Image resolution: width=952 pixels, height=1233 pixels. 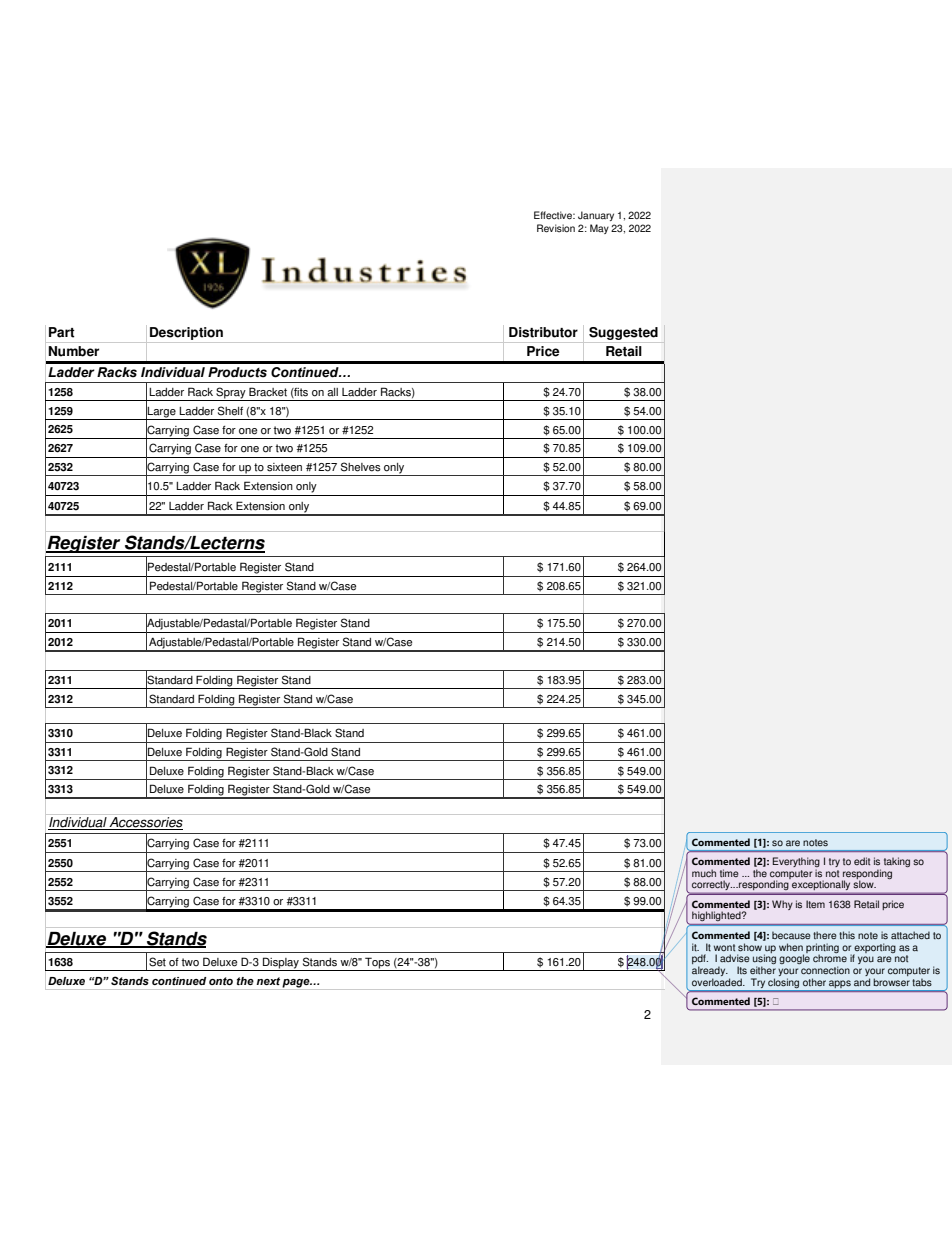 I want to click on Shelves, so click(x=361, y=467).
